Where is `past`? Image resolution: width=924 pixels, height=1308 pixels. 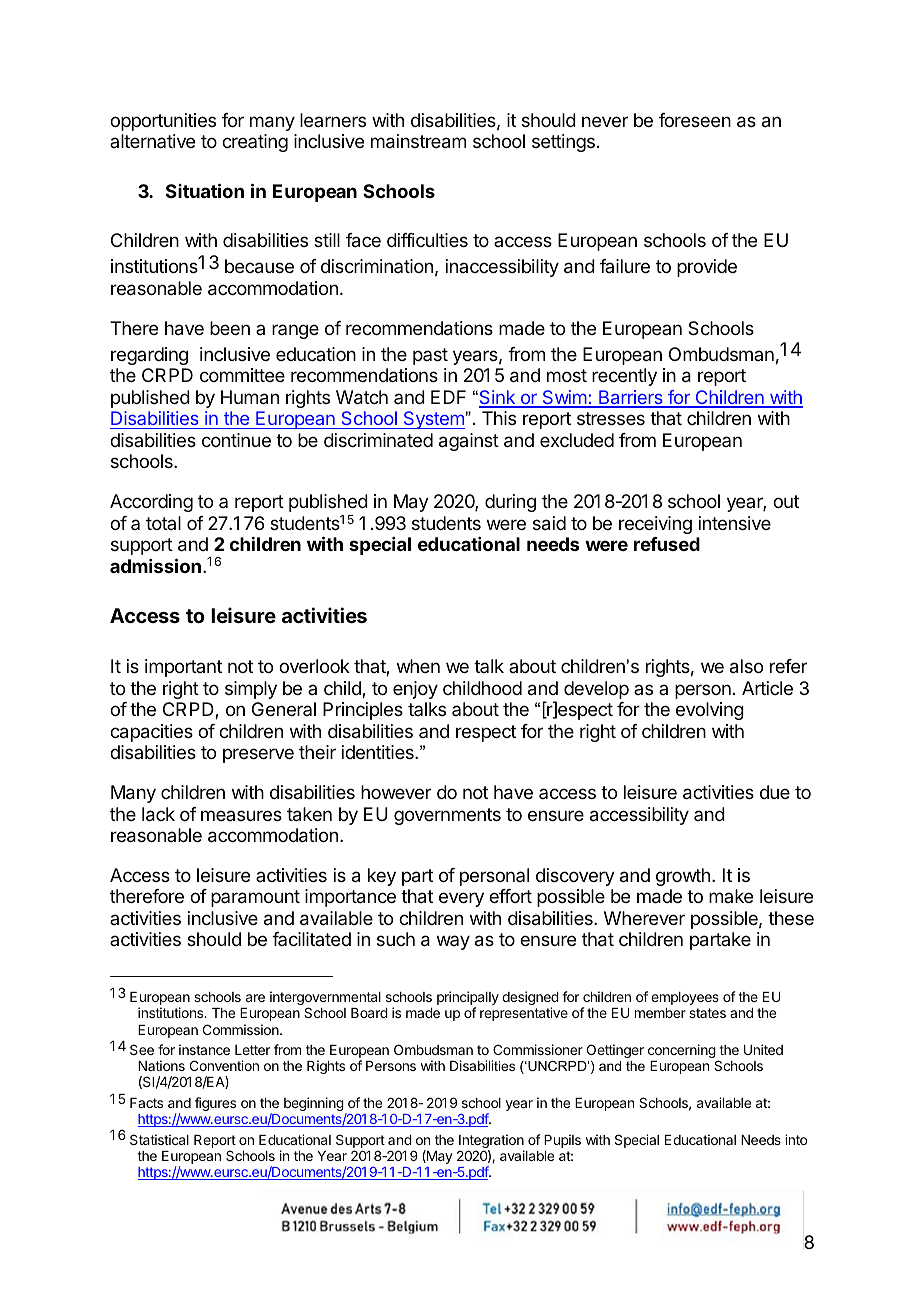 past is located at coordinates (430, 356).
